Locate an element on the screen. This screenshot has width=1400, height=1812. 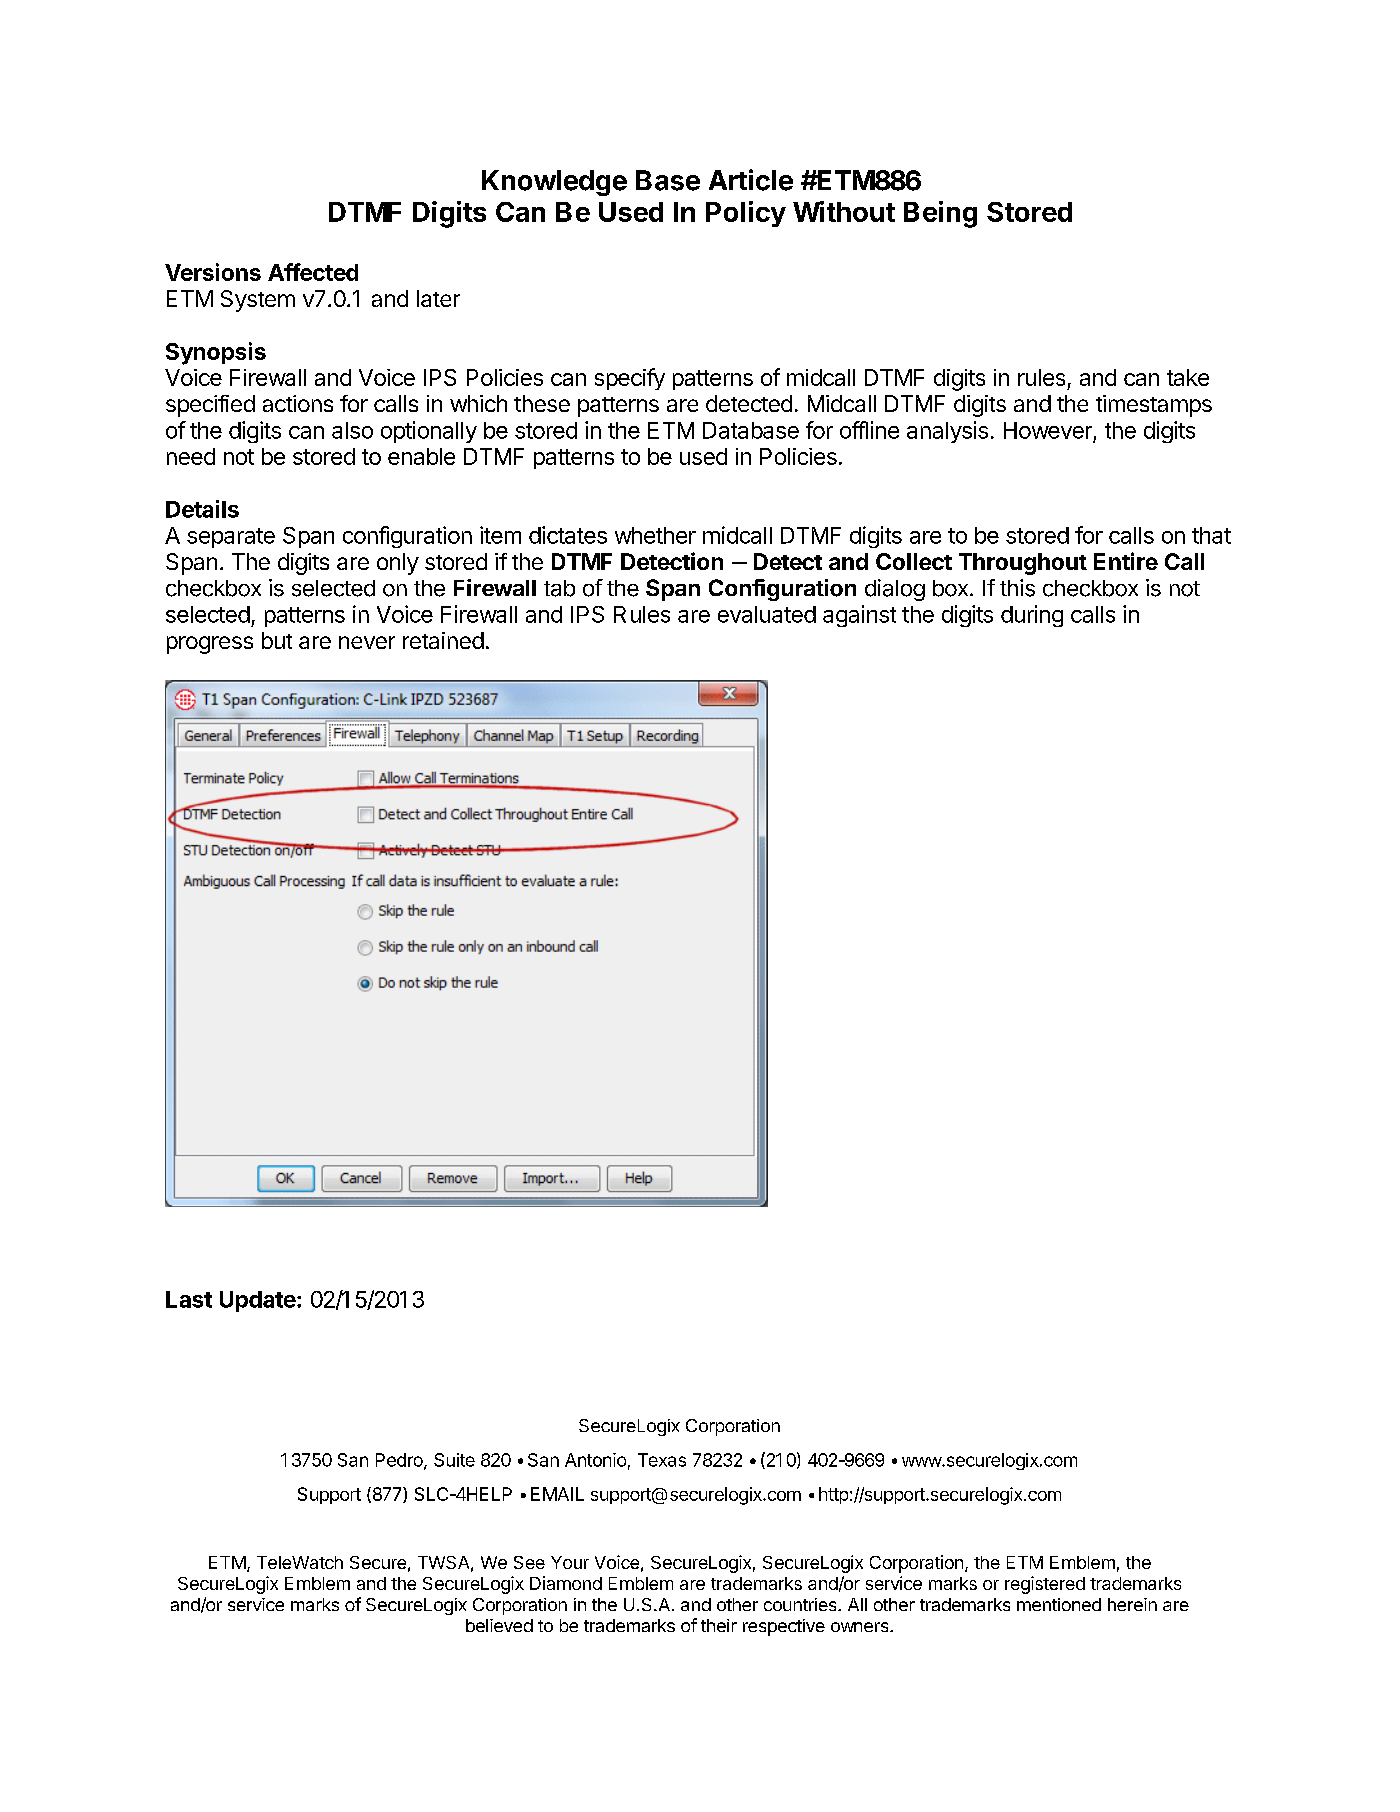
whether is located at coordinates (655, 535).
